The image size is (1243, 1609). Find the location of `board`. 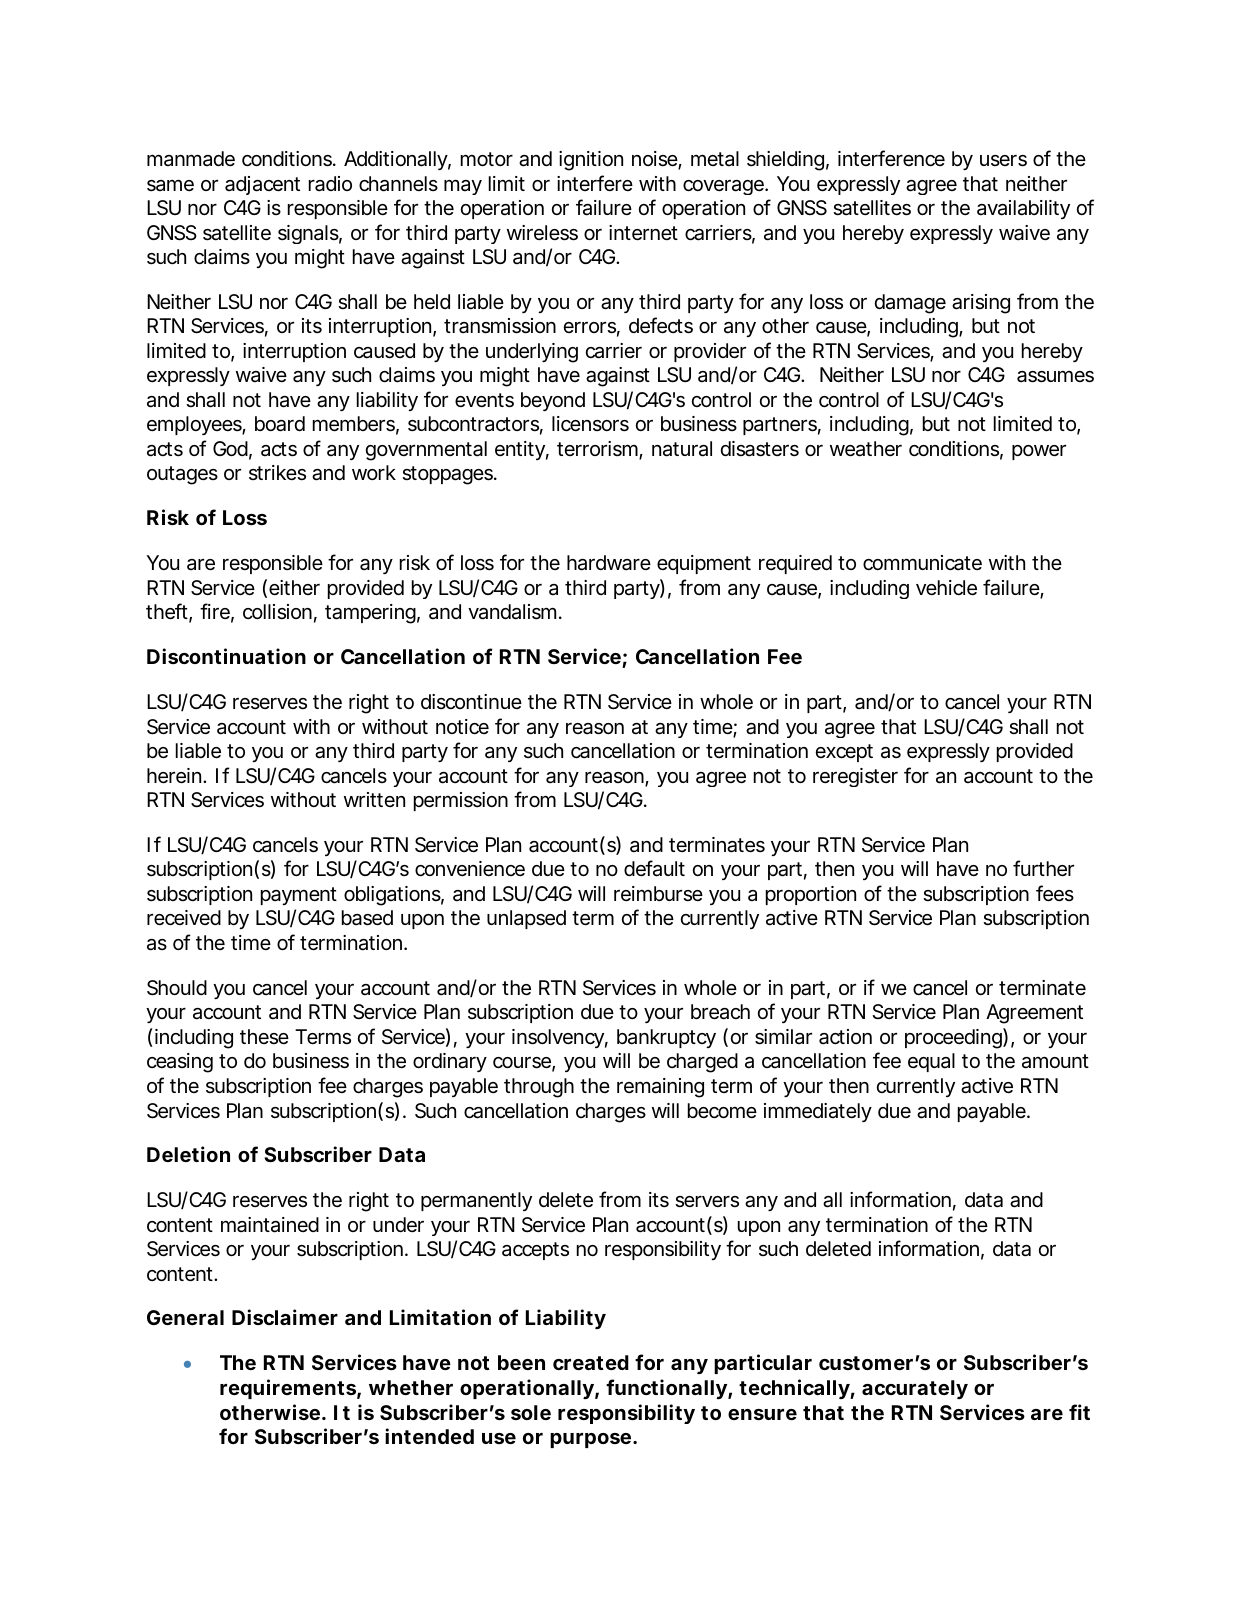

board is located at coordinates (280, 424).
